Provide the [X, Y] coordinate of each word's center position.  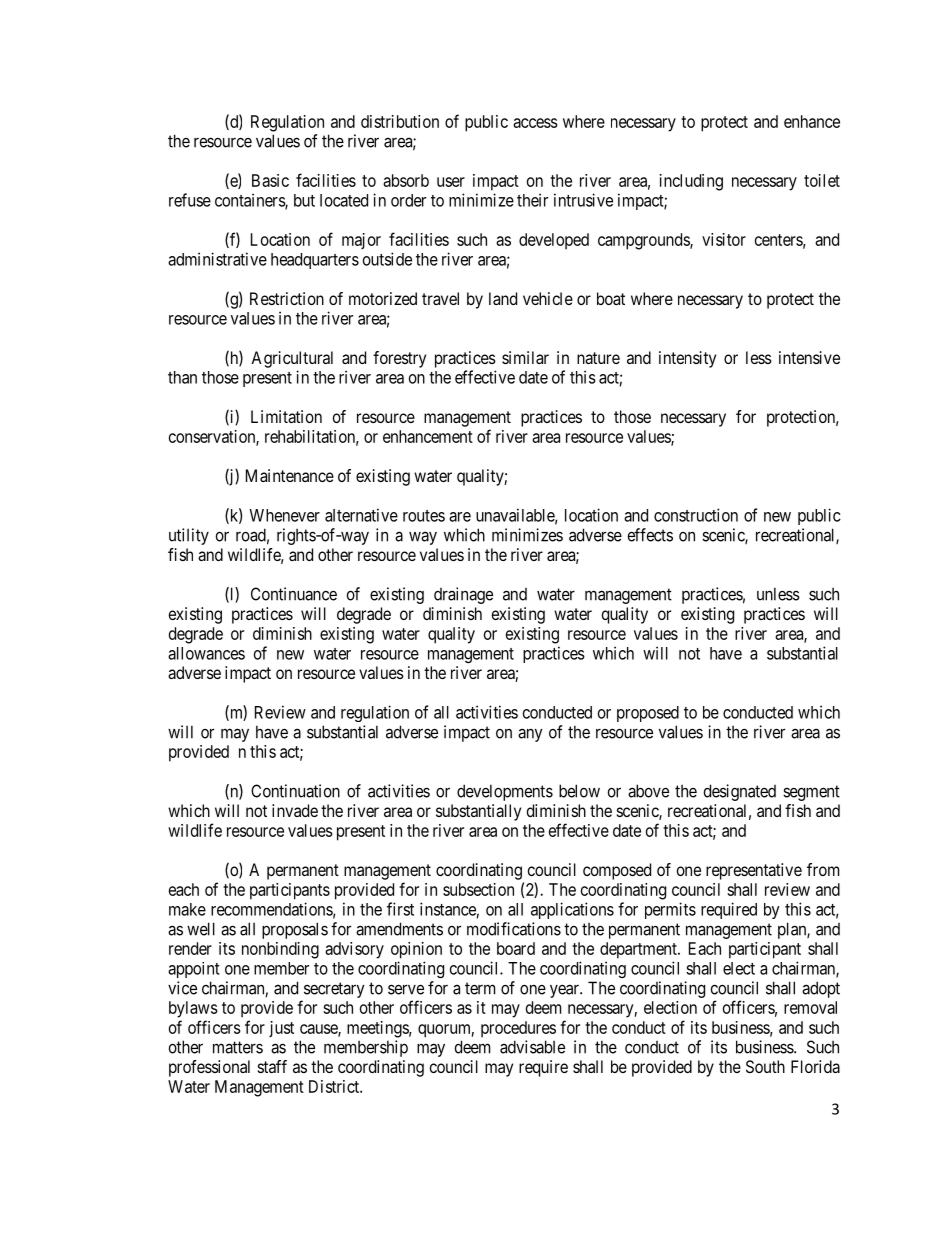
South [765, 1066]
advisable [532, 1047]
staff [272, 1066]
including [691, 182]
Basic [270, 180]
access [535, 123]
